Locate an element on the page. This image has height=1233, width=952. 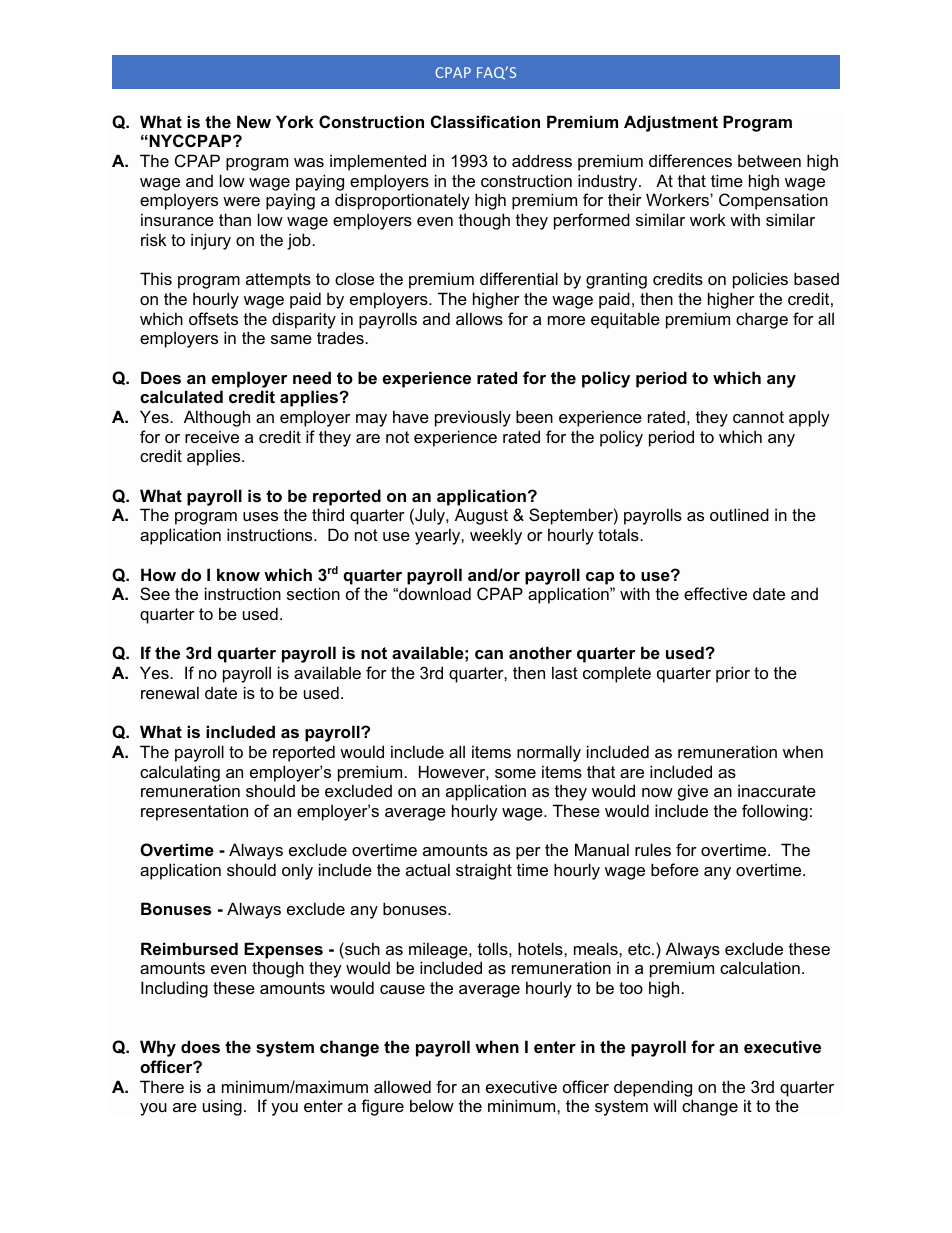
between is located at coordinates (769, 160).
